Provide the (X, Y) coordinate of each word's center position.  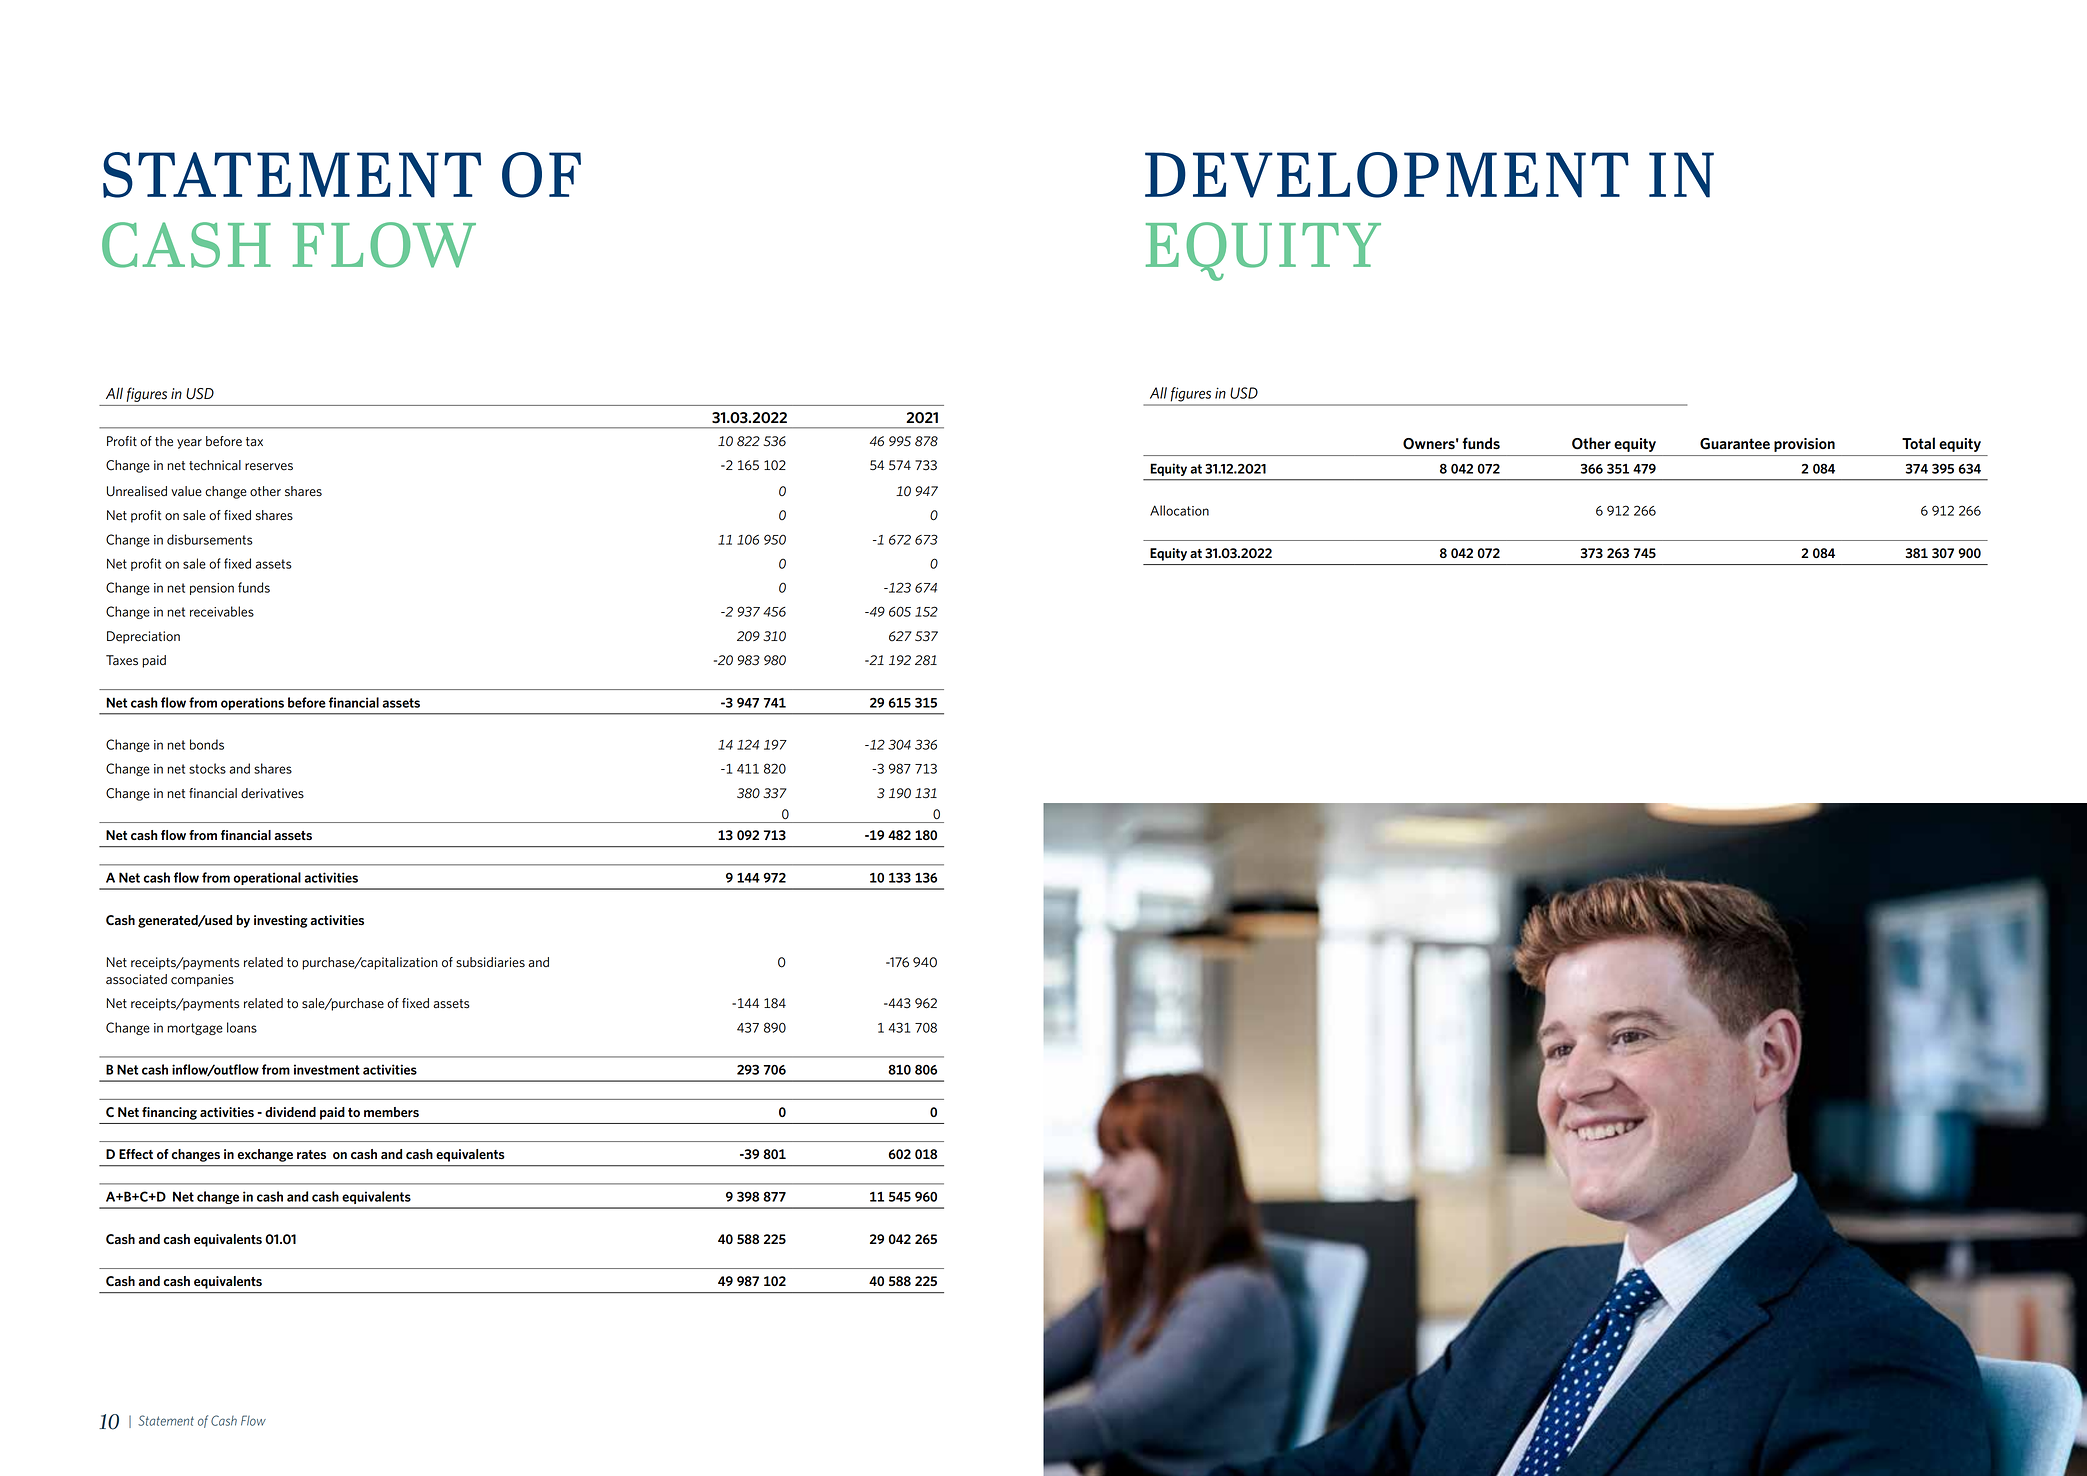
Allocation (1179, 510)
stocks (207, 768)
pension (212, 589)
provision (1804, 445)
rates (311, 1154)
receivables (222, 611)
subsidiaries (490, 962)
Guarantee (1735, 444)
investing (281, 921)
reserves (269, 467)
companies (202, 980)
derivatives (272, 793)
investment (327, 1069)
